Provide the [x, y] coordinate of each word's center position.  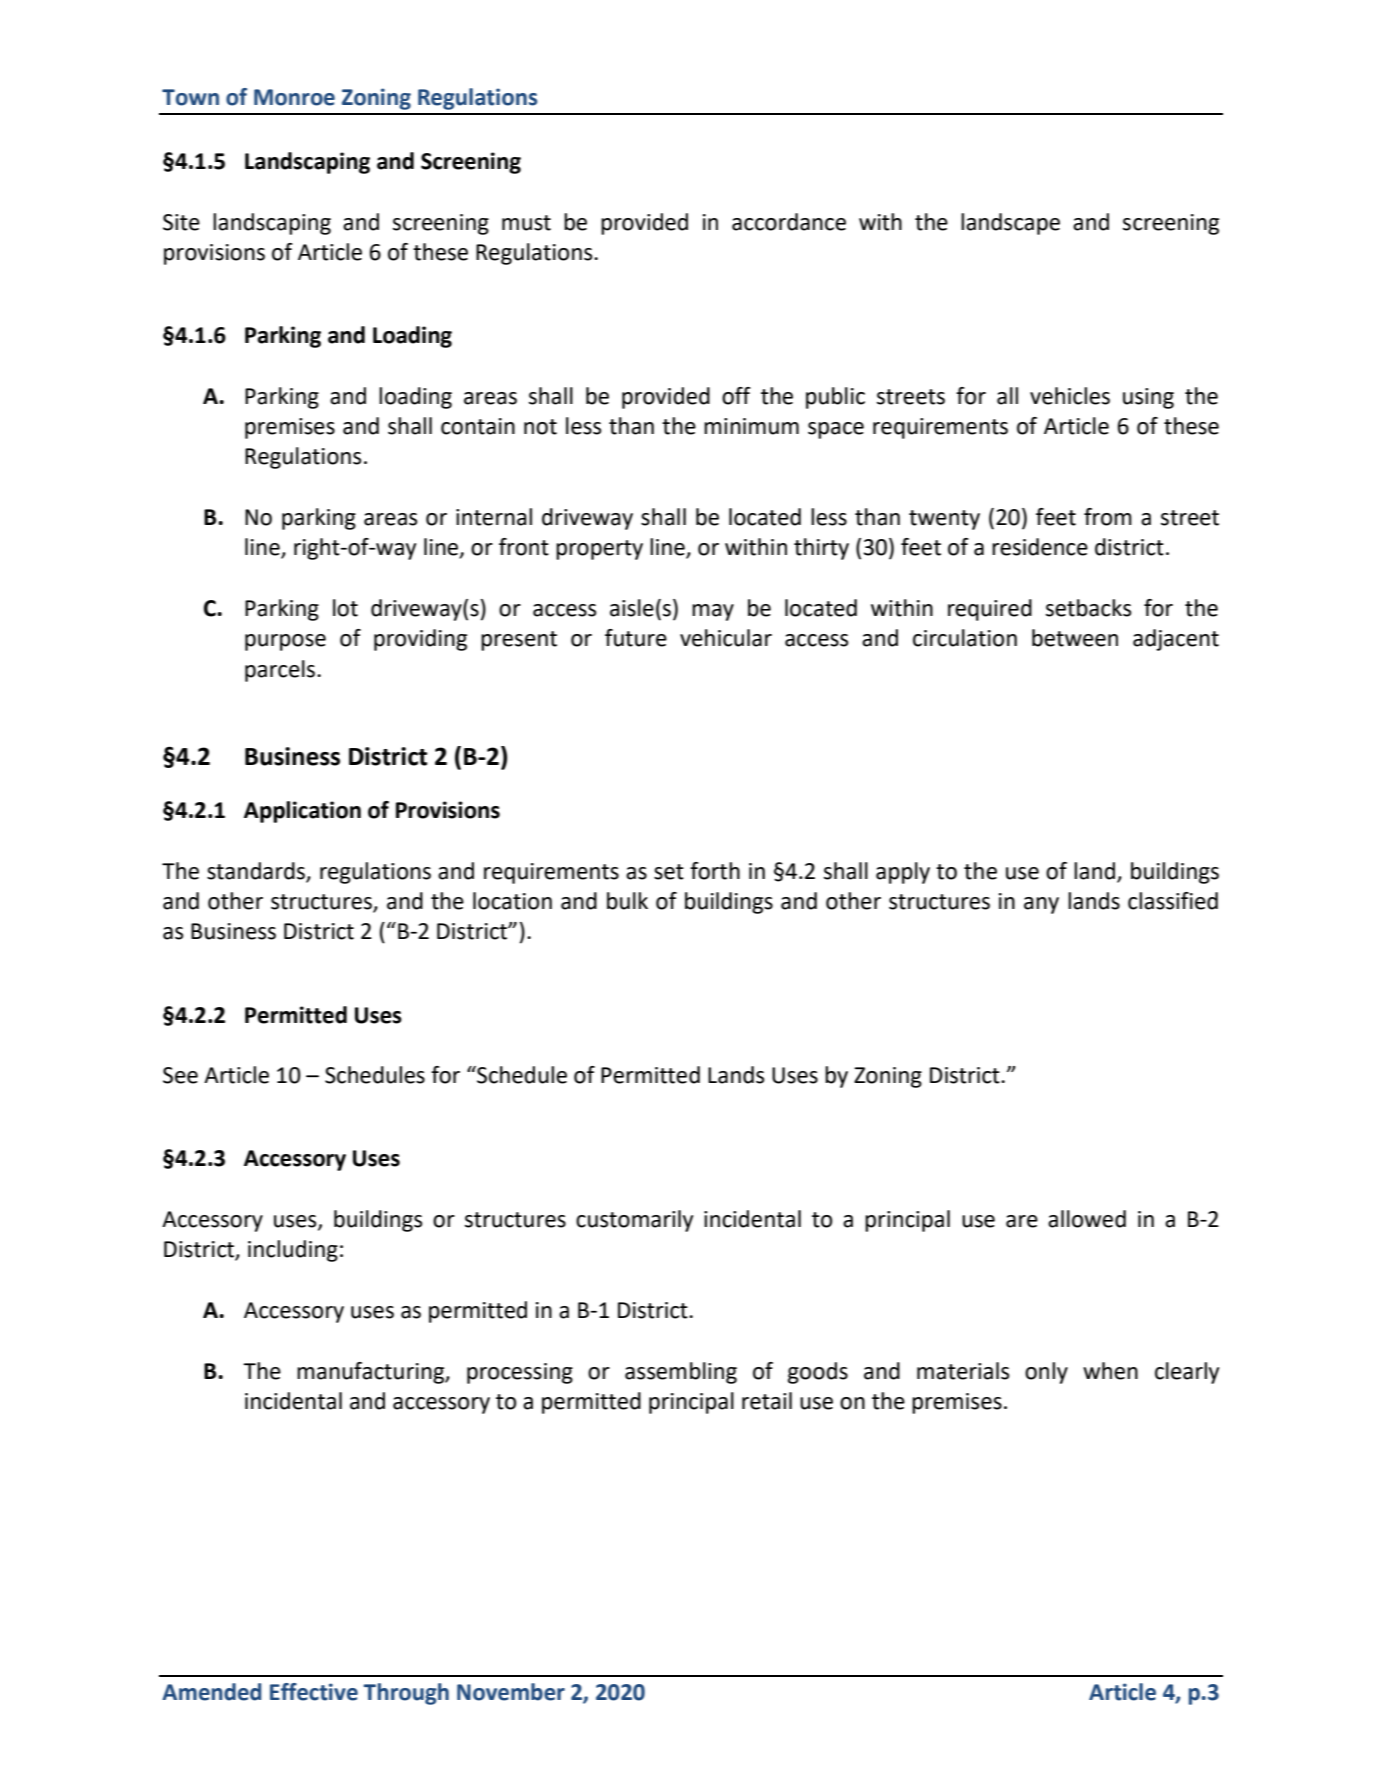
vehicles [1070, 396]
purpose [285, 642]
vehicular [726, 638]
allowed [1087, 1219]
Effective [314, 1692]
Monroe [294, 97]
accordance [789, 222]
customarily [634, 1221]
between [1075, 638]
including [293, 1251]
